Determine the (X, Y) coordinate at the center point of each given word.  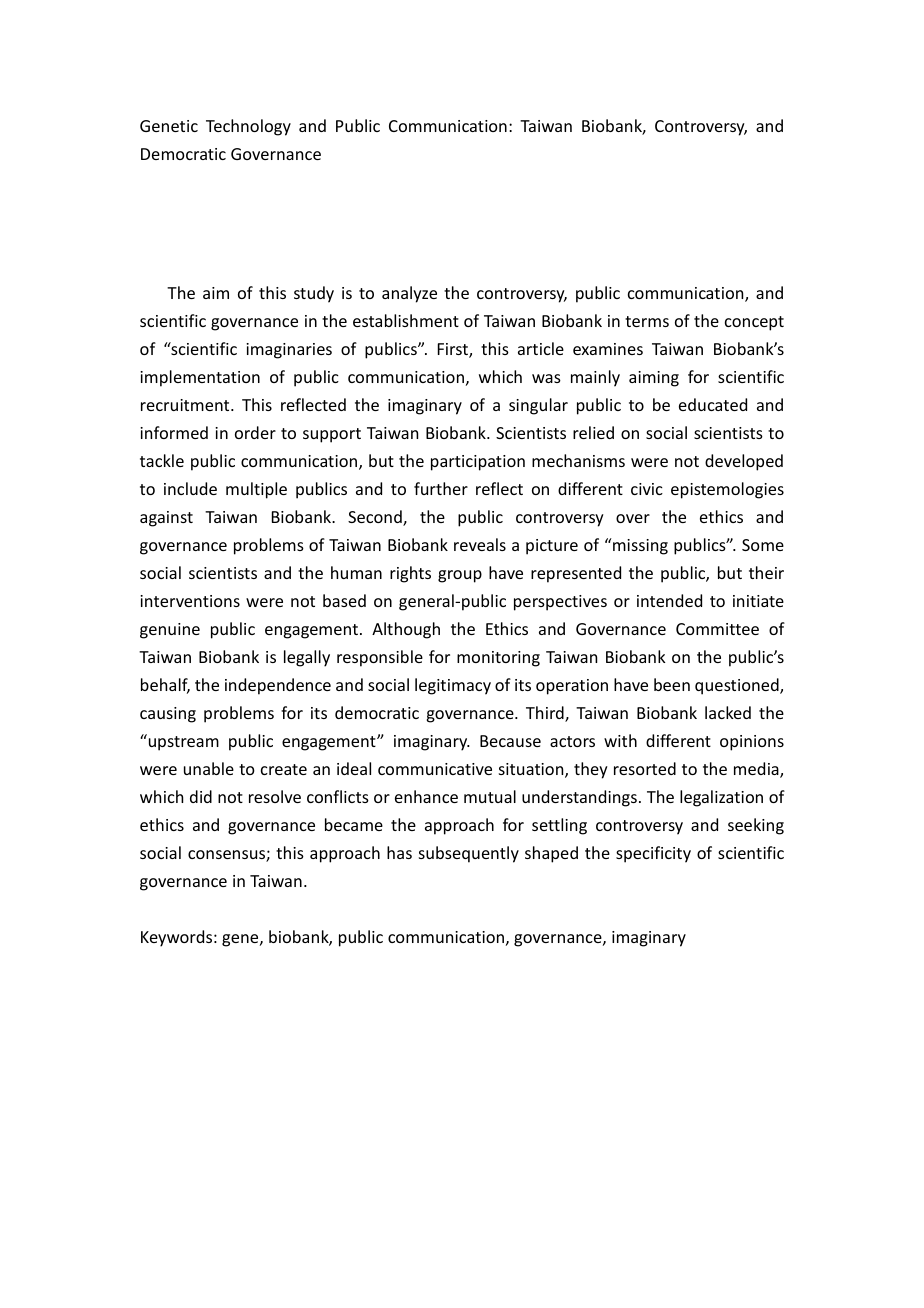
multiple (256, 490)
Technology (248, 127)
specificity (653, 854)
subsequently (469, 854)
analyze (409, 294)
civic (647, 489)
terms (647, 321)
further (441, 488)
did (201, 796)
